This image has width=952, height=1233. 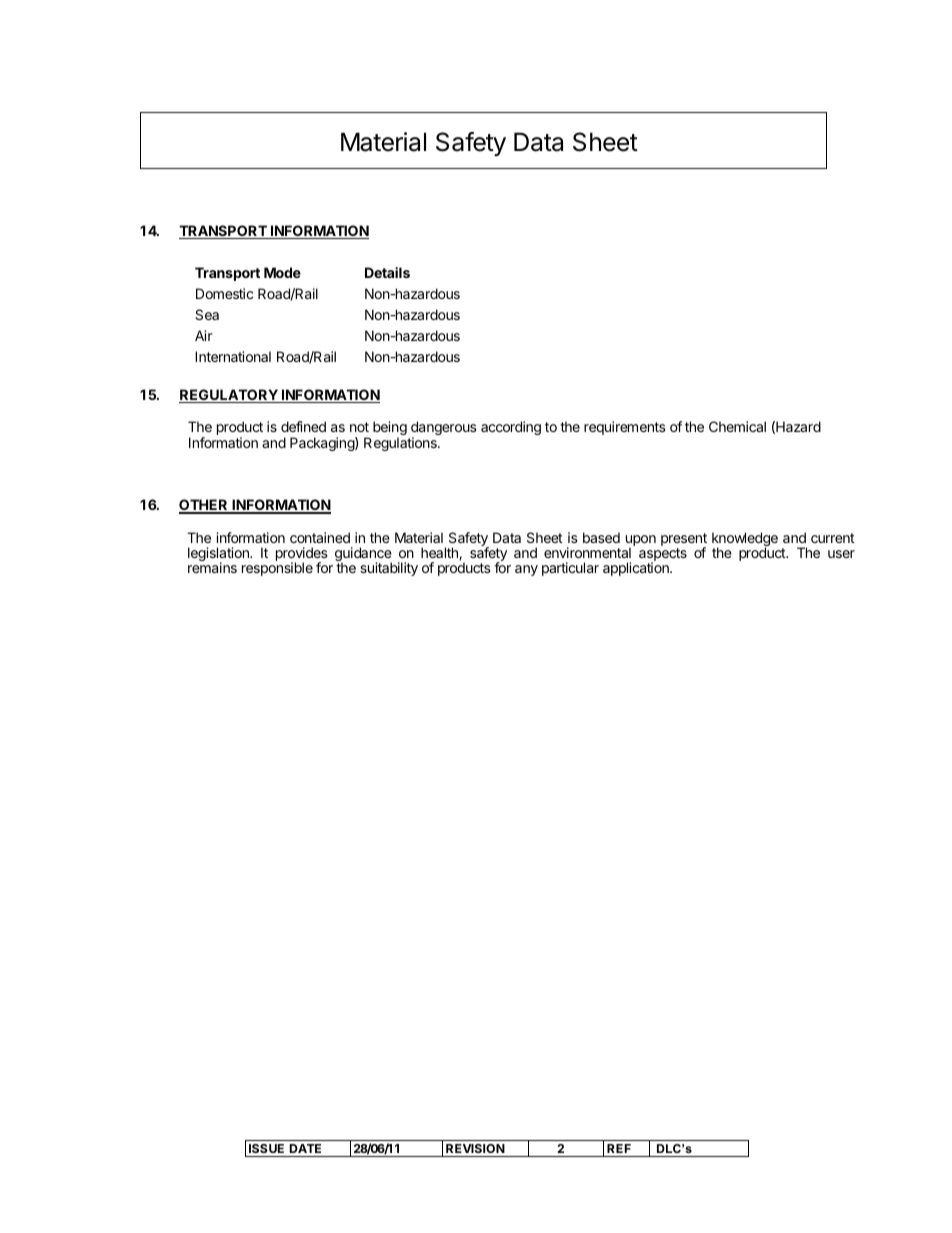 What do you see at coordinates (224, 293) in the image?
I see `Domestic` at bounding box center [224, 293].
